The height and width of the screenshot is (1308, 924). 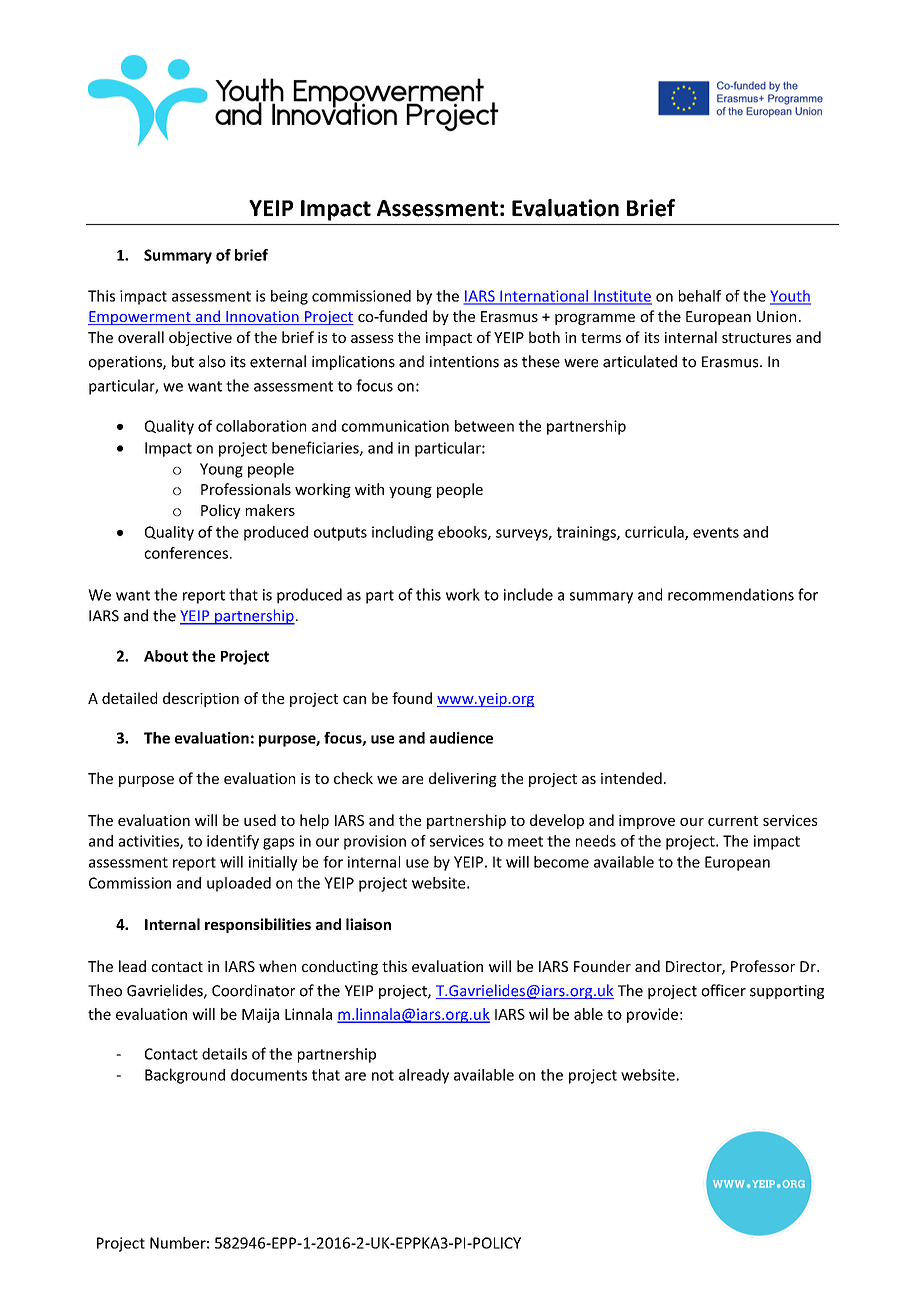 What do you see at coordinates (246, 489) in the screenshot?
I see `Professionals` at bounding box center [246, 489].
